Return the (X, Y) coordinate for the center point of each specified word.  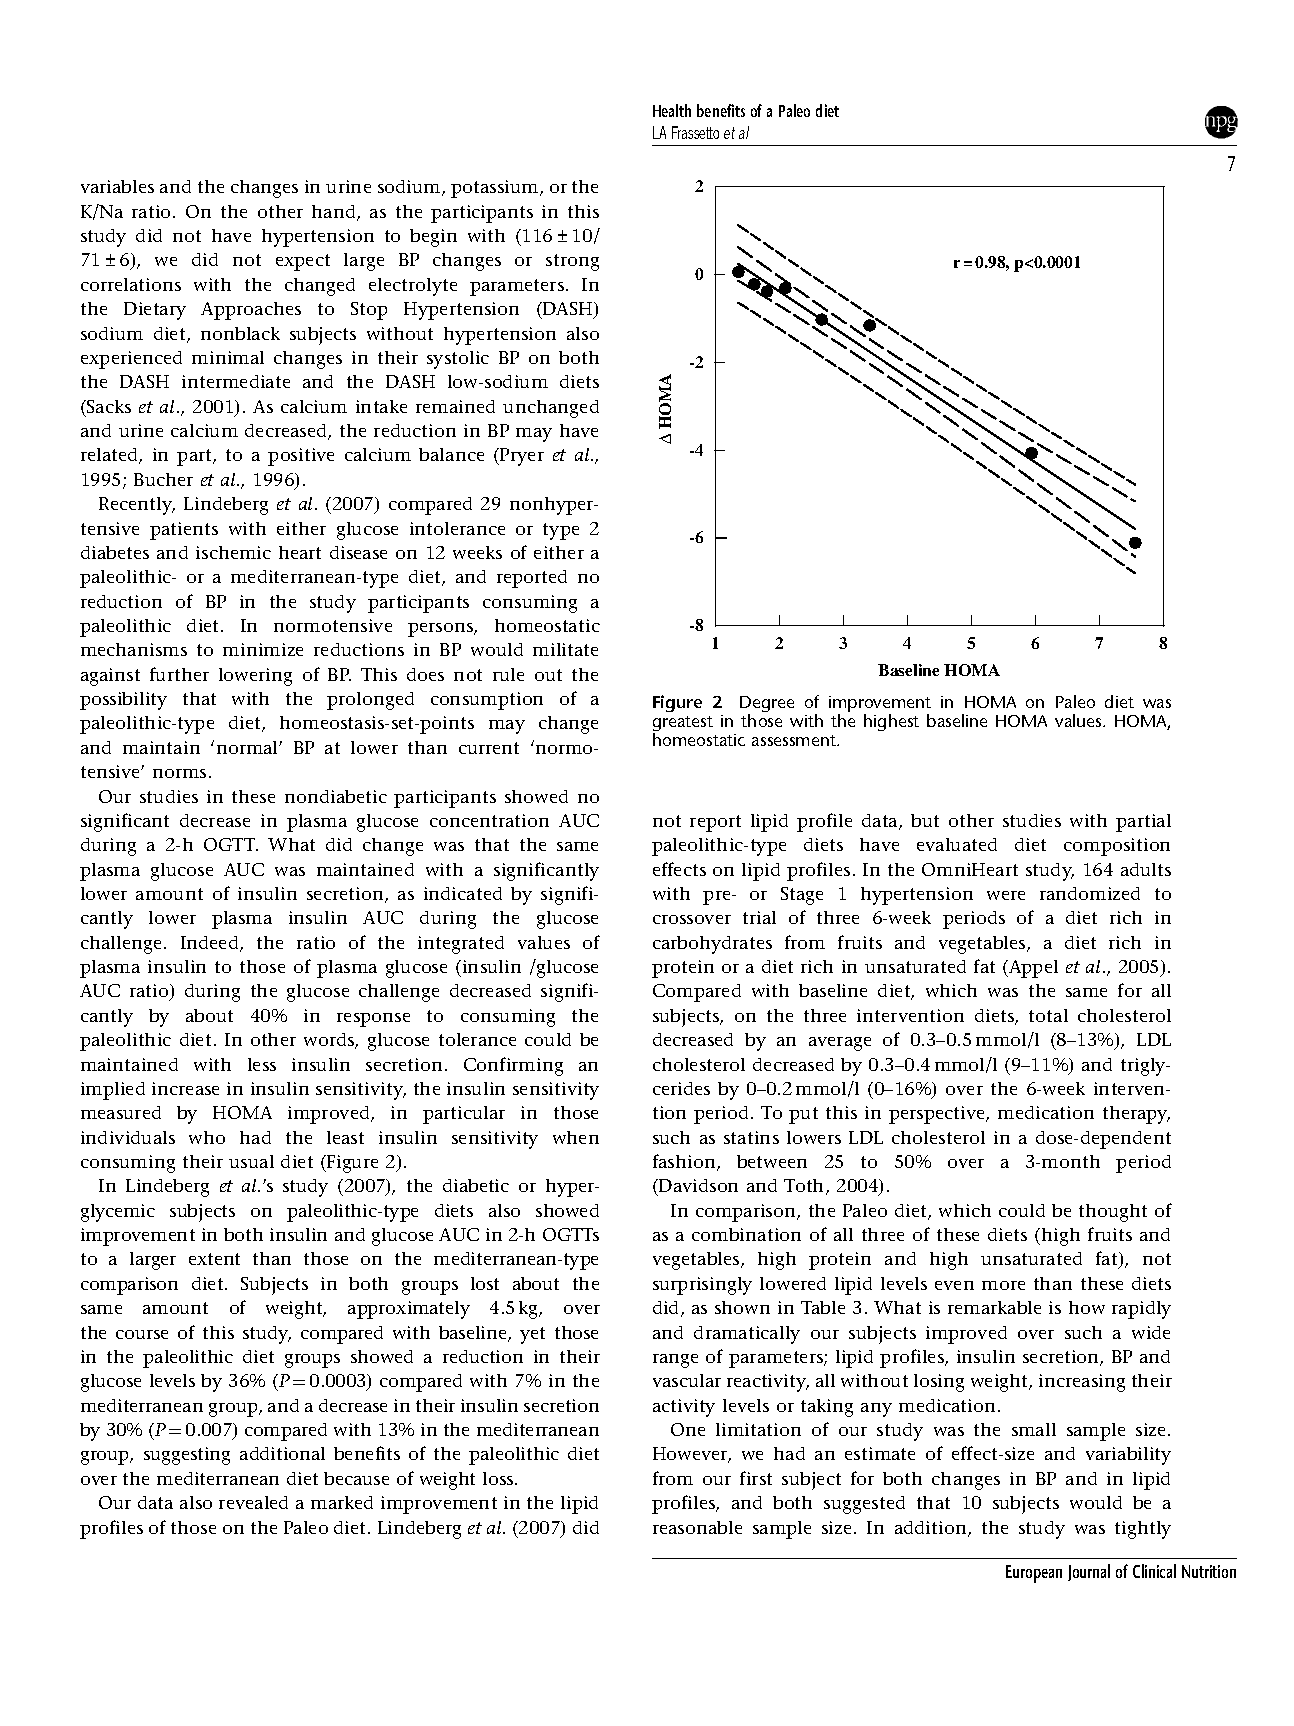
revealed (253, 1502)
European (1034, 1574)
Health (672, 110)
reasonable (697, 1527)
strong (572, 262)
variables (117, 186)
